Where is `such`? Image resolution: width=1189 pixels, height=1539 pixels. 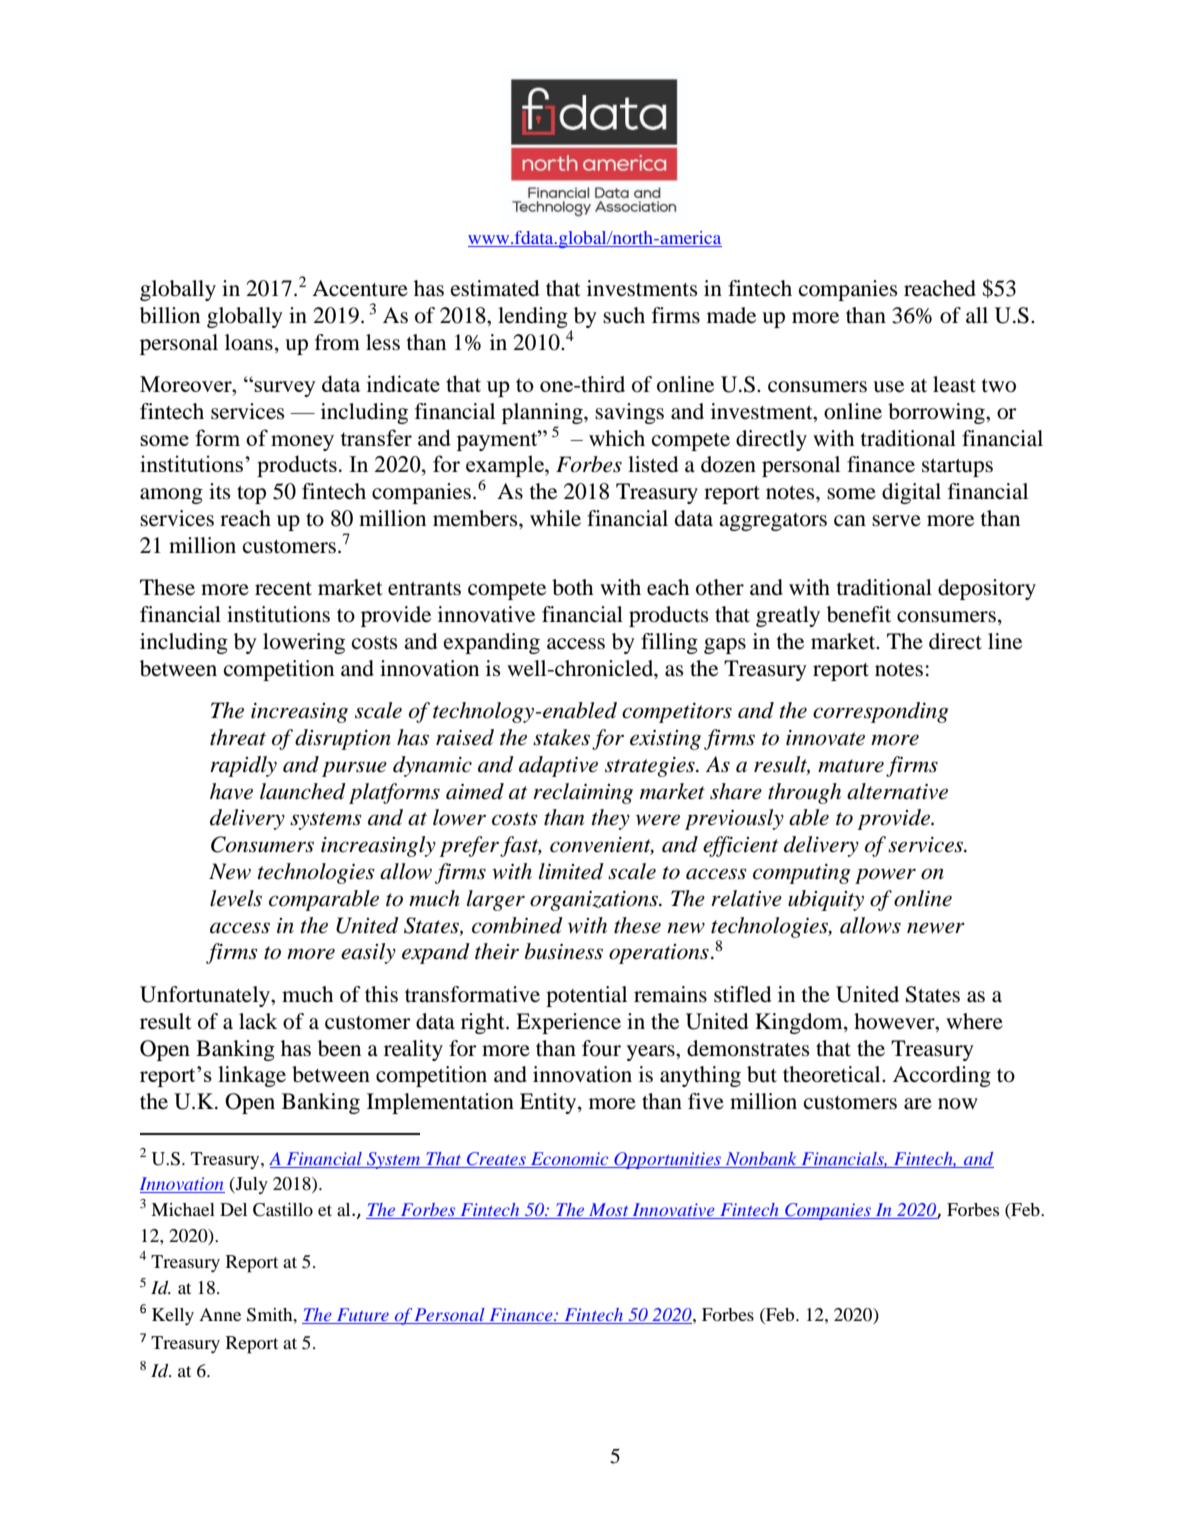 such is located at coordinates (624, 315).
